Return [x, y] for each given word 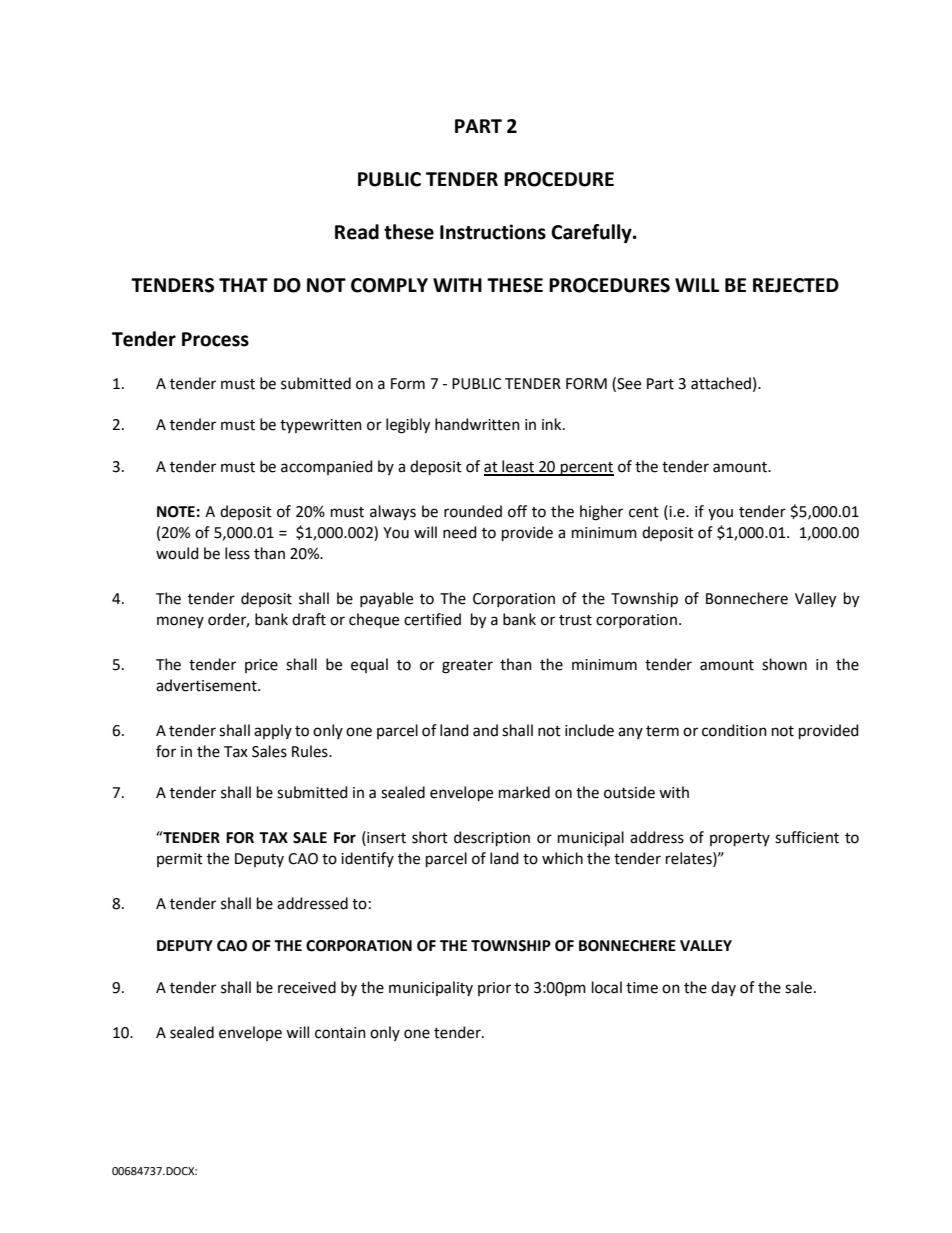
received [307, 987]
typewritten [321, 426]
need [460, 532]
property [740, 839]
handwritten [477, 424]
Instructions [493, 232]
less [237, 553]
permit [180, 860]
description [492, 838]
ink [553, 424]
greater [467, 667]
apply [273, 731]
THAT [243, 285]
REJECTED [796, 285]
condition [734, 730]
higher [601, 513]
